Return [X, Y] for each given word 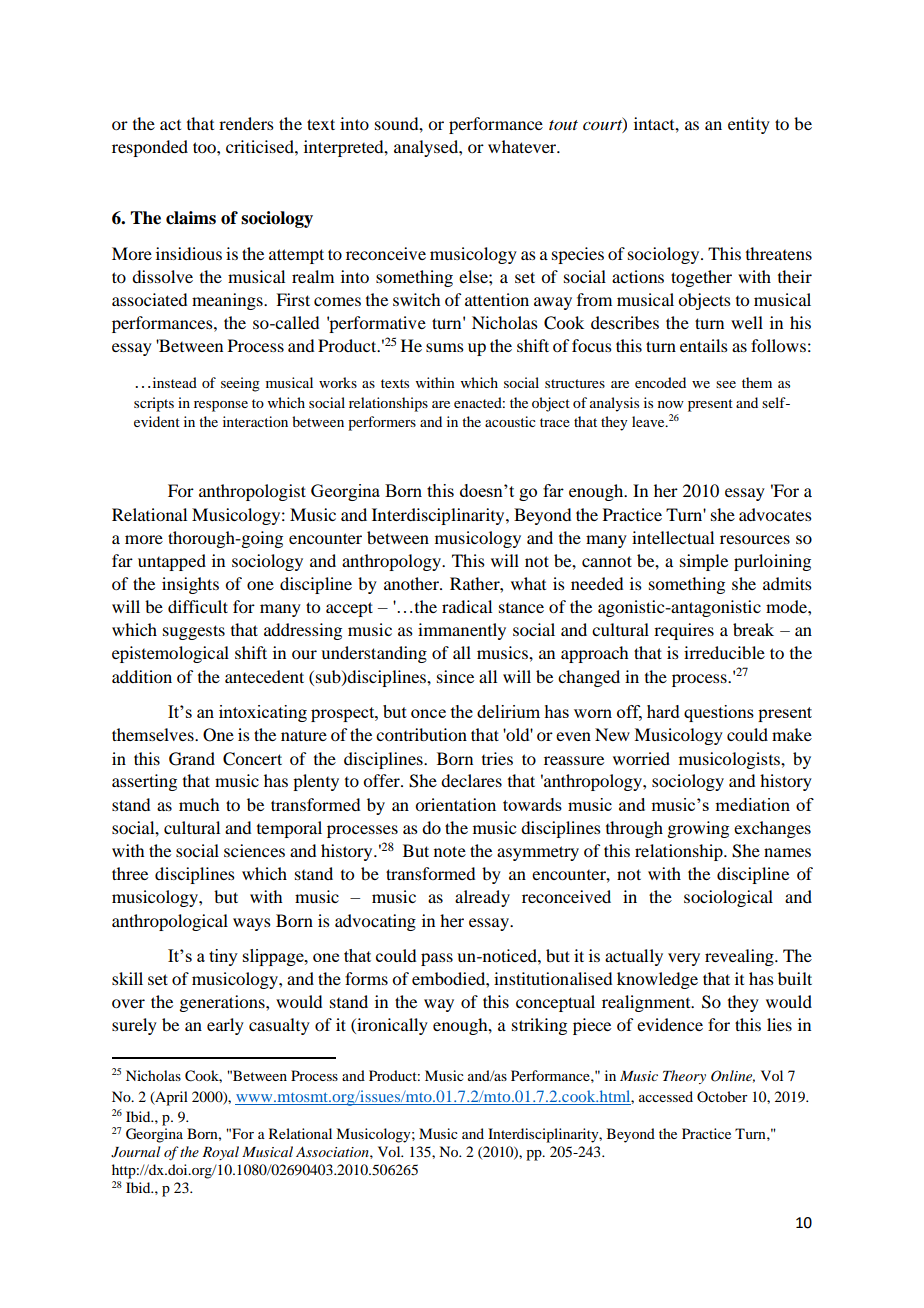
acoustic [510, 421]
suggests [194, 632]
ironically [391, 1026]
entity [749, 125]
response [221, 406]
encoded [660, 382]
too [205, 147]
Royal [220, 1153]
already [482, 898]
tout [563, 125]
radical [467, 606]
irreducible [724, 652]
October [722, 1096]
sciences [254, 850]
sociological [728, 898]
